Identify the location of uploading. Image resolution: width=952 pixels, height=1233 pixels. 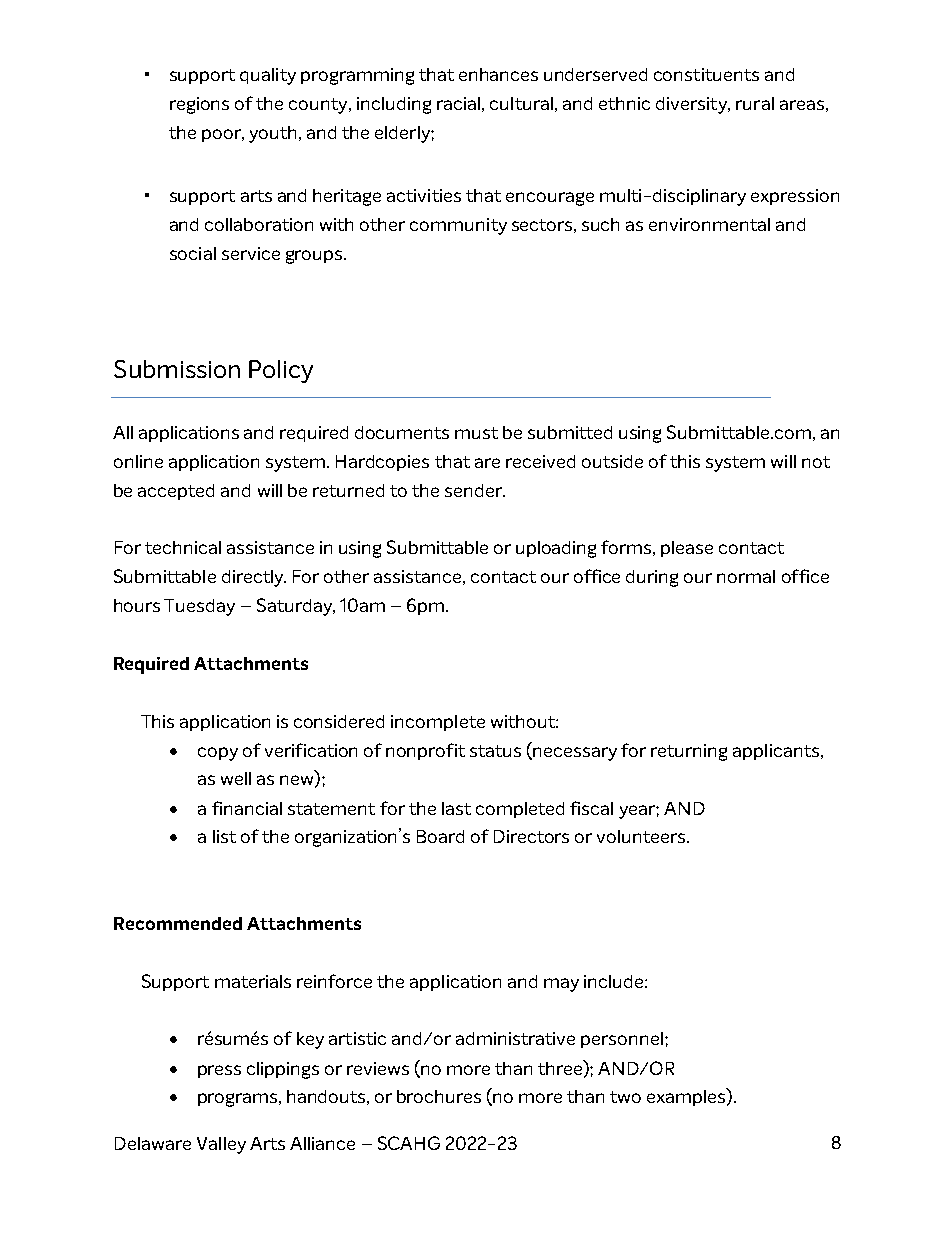
(556, 549).
